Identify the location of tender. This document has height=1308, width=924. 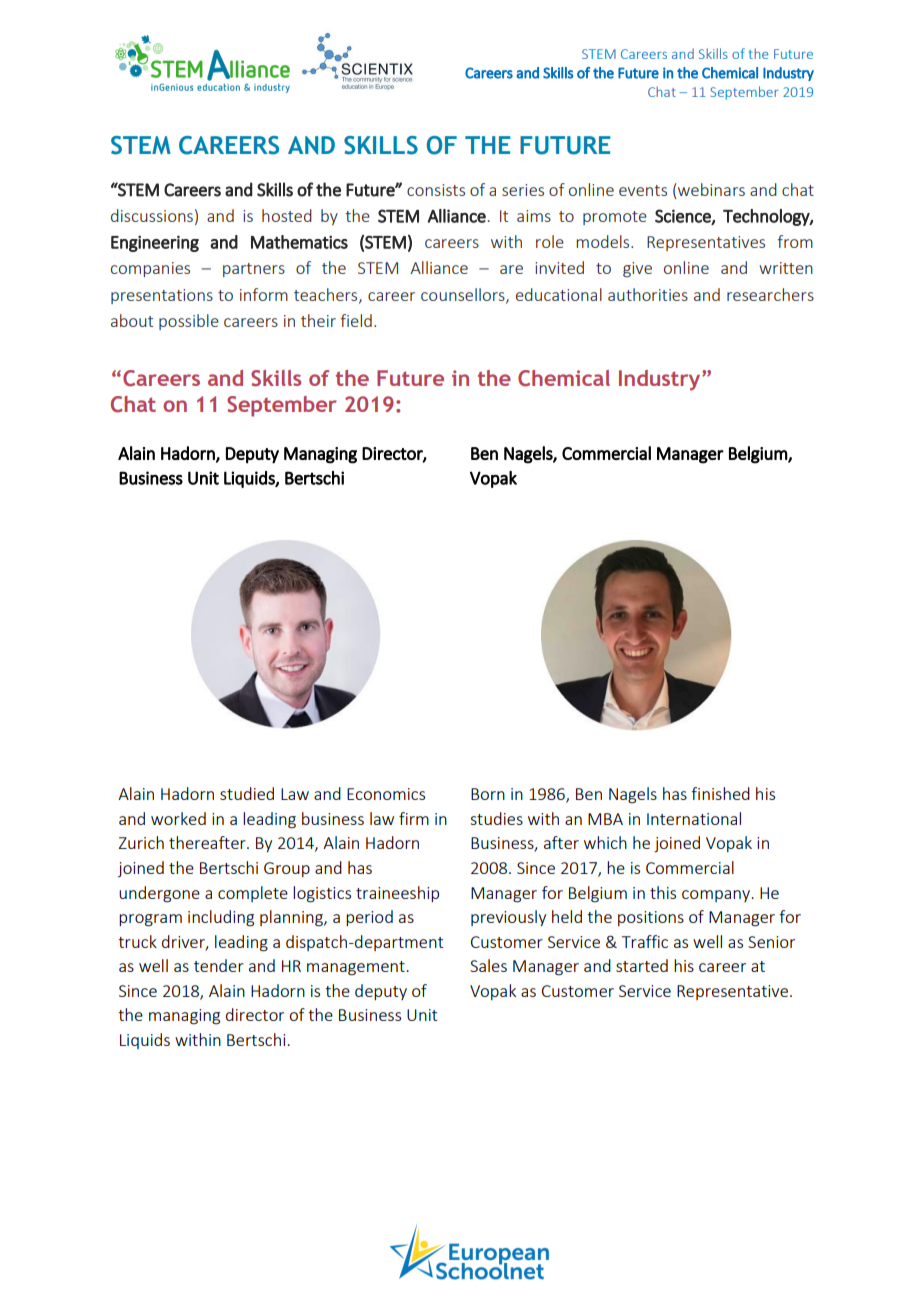
(219, 965).
